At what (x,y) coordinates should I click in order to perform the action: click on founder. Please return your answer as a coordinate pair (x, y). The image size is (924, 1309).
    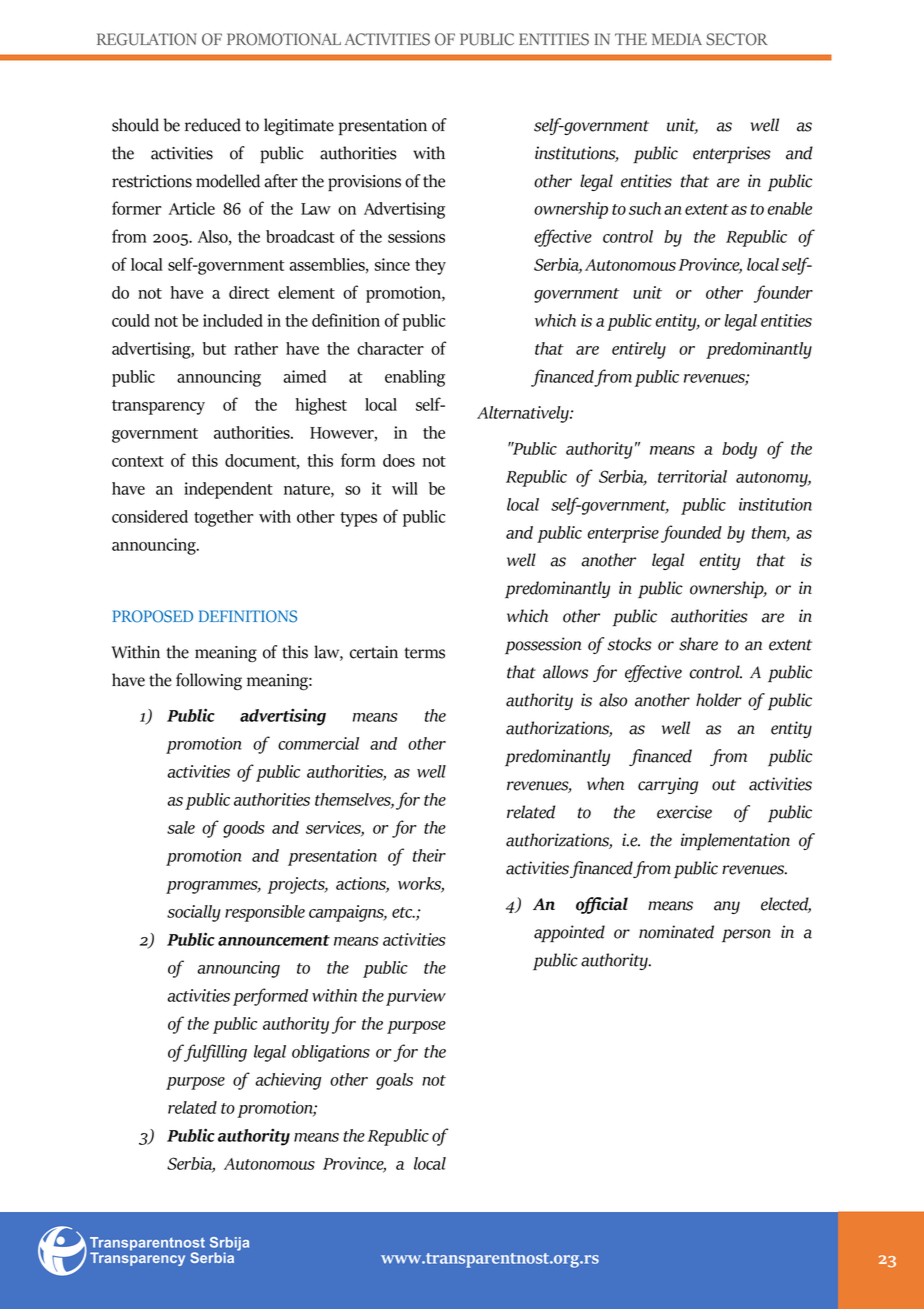
    Looking at the image, I should click on (783, 294).
